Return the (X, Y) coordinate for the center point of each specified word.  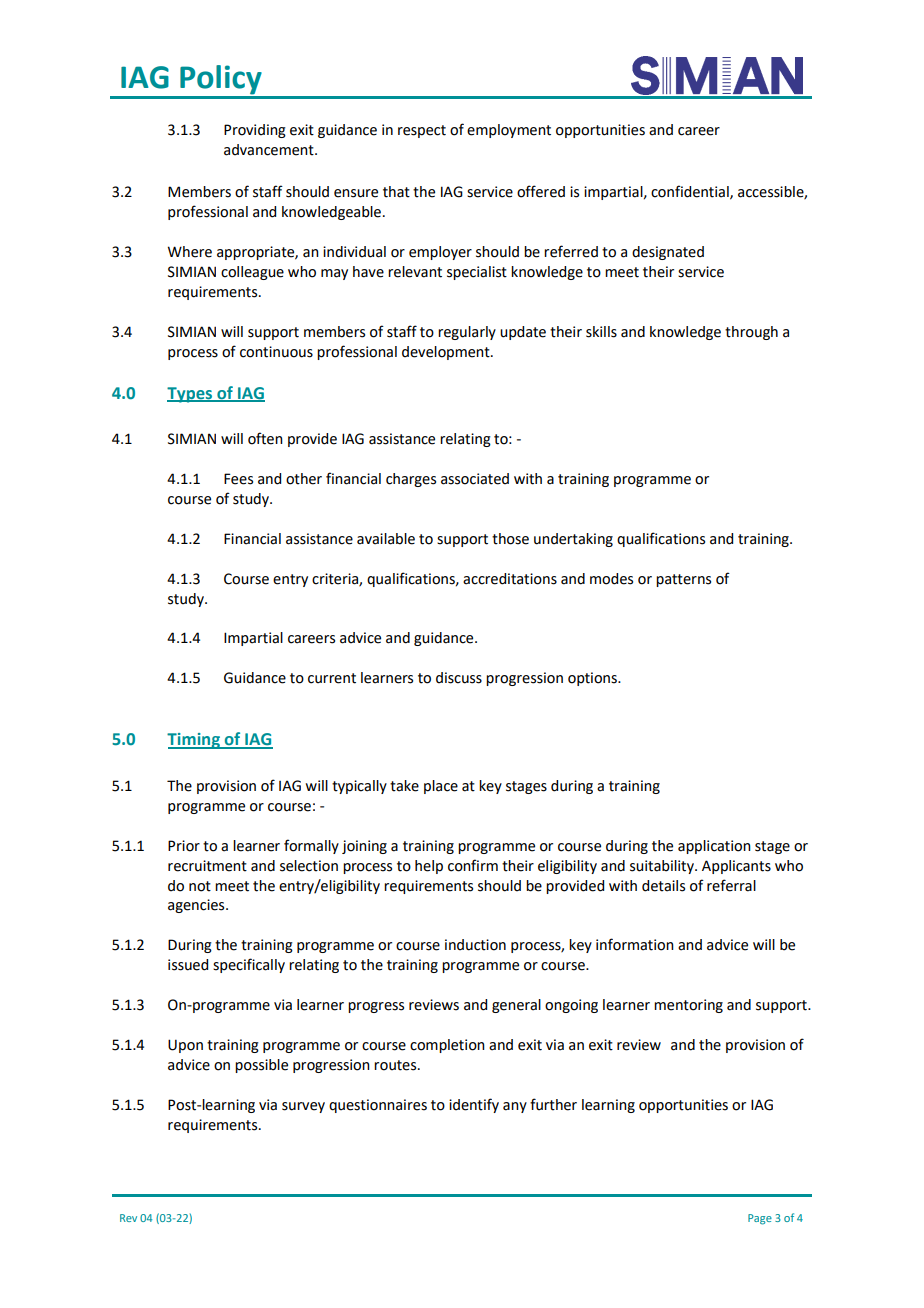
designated (668, 253)
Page (760, 1219)
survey (303, 1107)
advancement (270, 150)
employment (509, 131)
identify (474, 1105)
